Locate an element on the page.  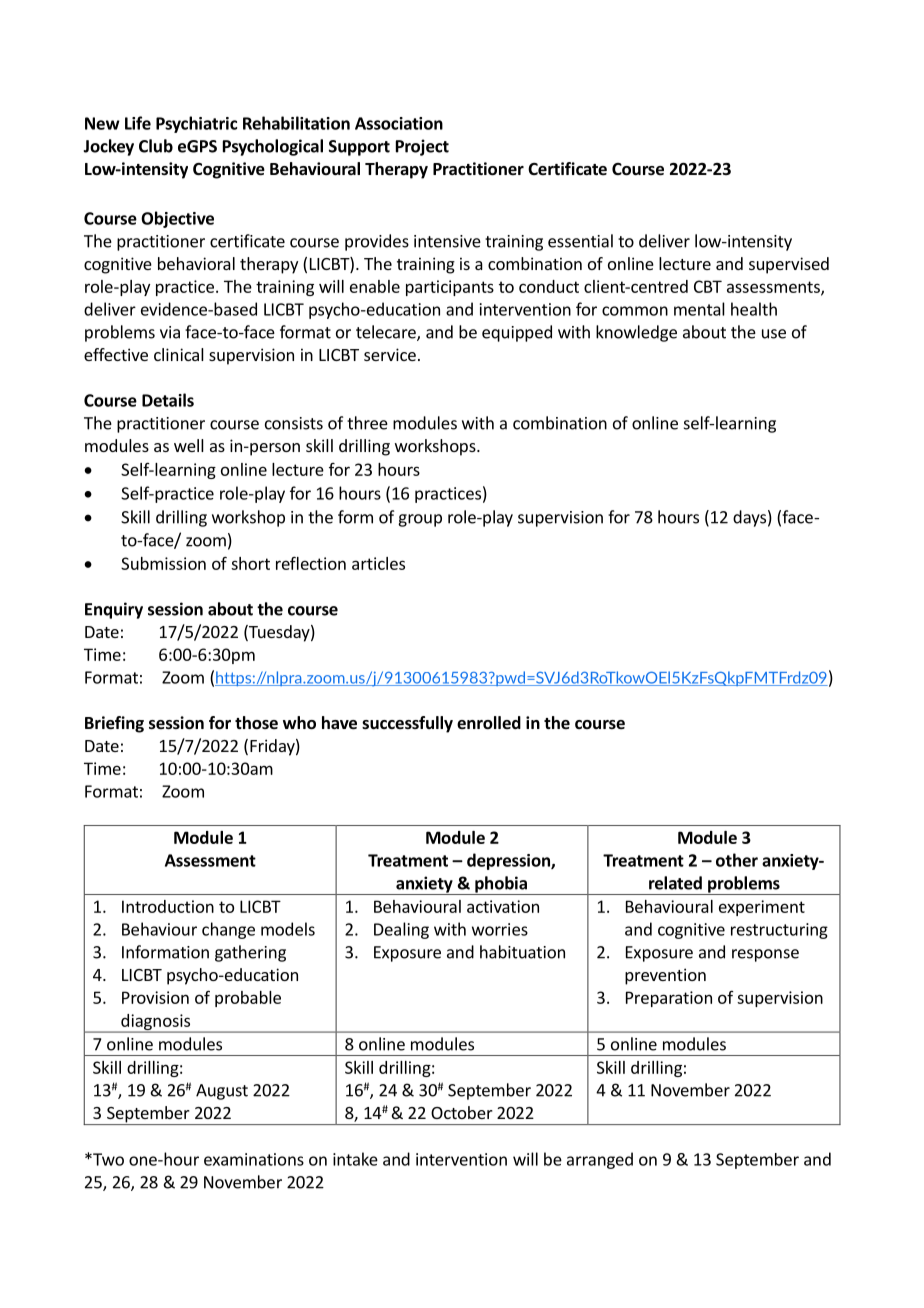
other is located at coordinates (737, 860).
